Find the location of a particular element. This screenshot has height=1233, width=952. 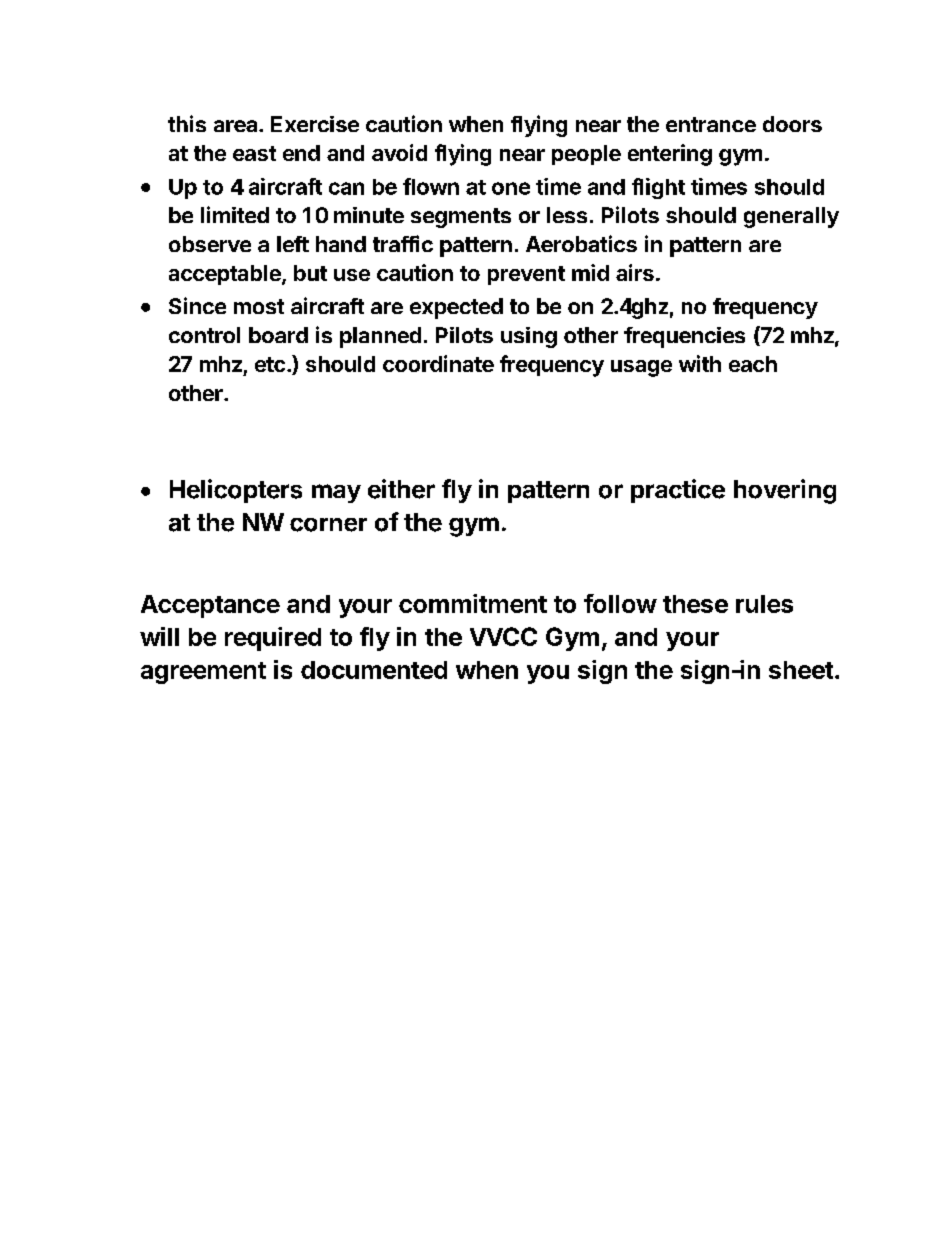

area is located at coordinates (237, 126).
